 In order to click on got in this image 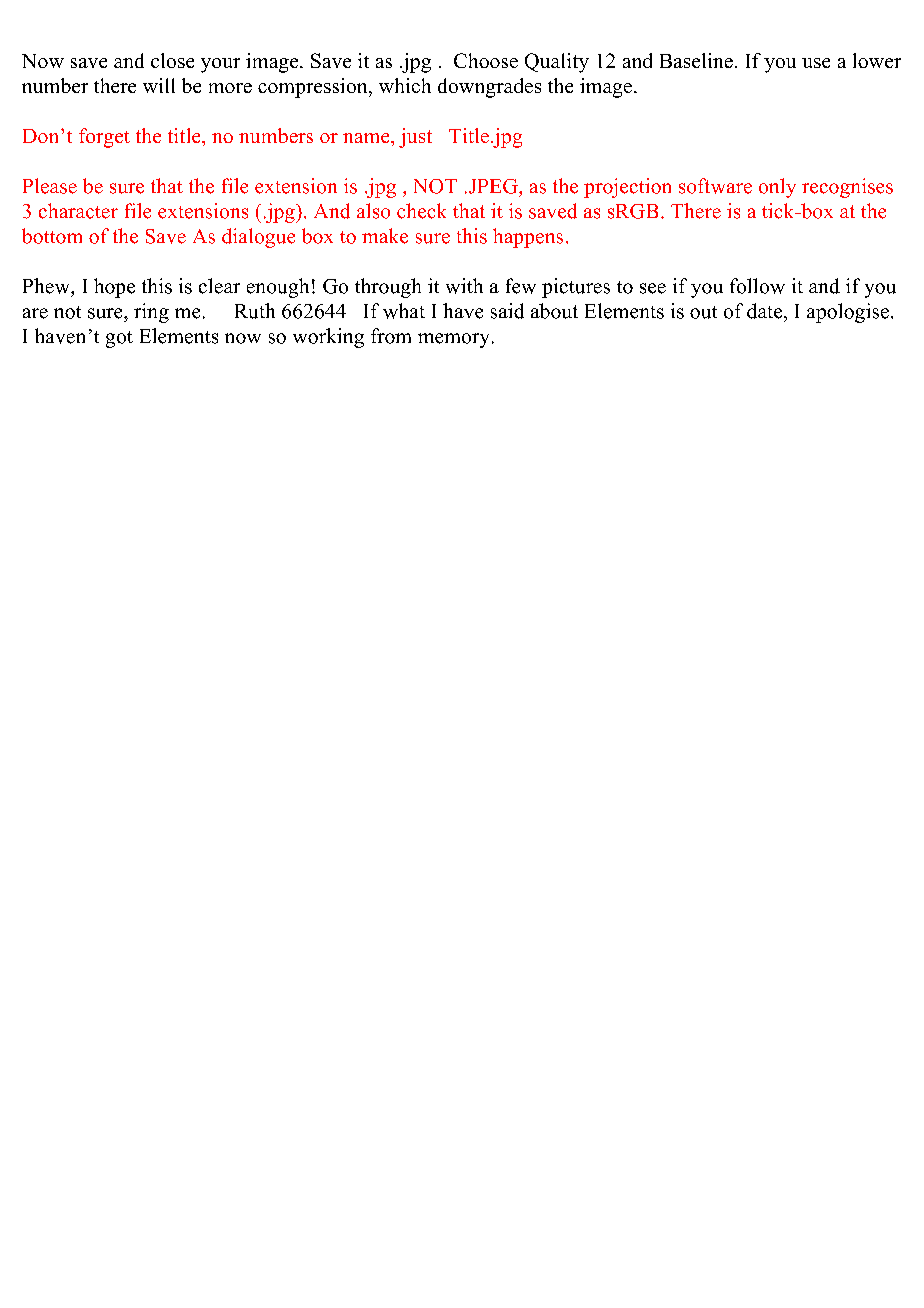, I will do `click(119, 339)`.
